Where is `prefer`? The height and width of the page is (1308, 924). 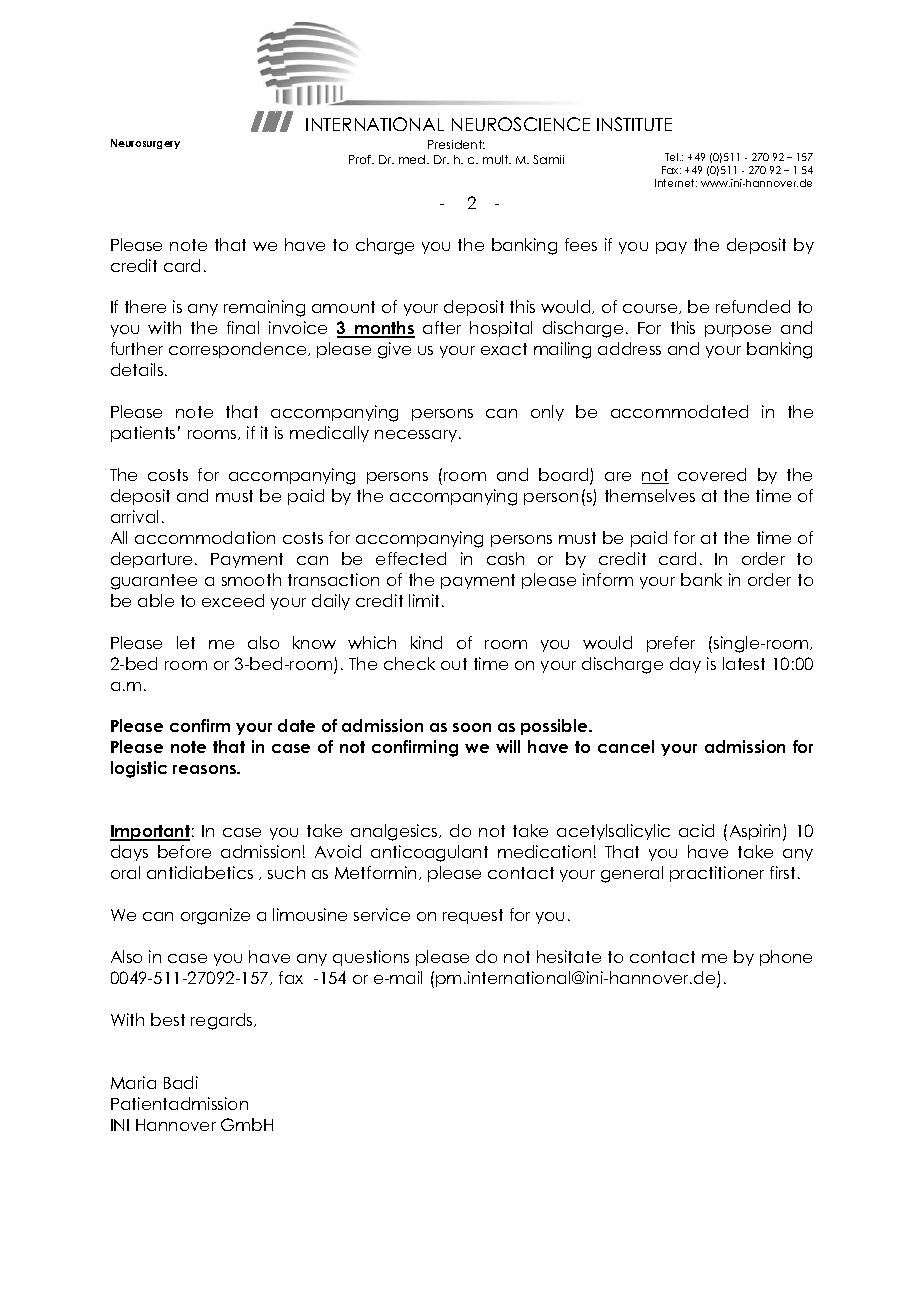 prefer is located at coordinates (671, 644).
